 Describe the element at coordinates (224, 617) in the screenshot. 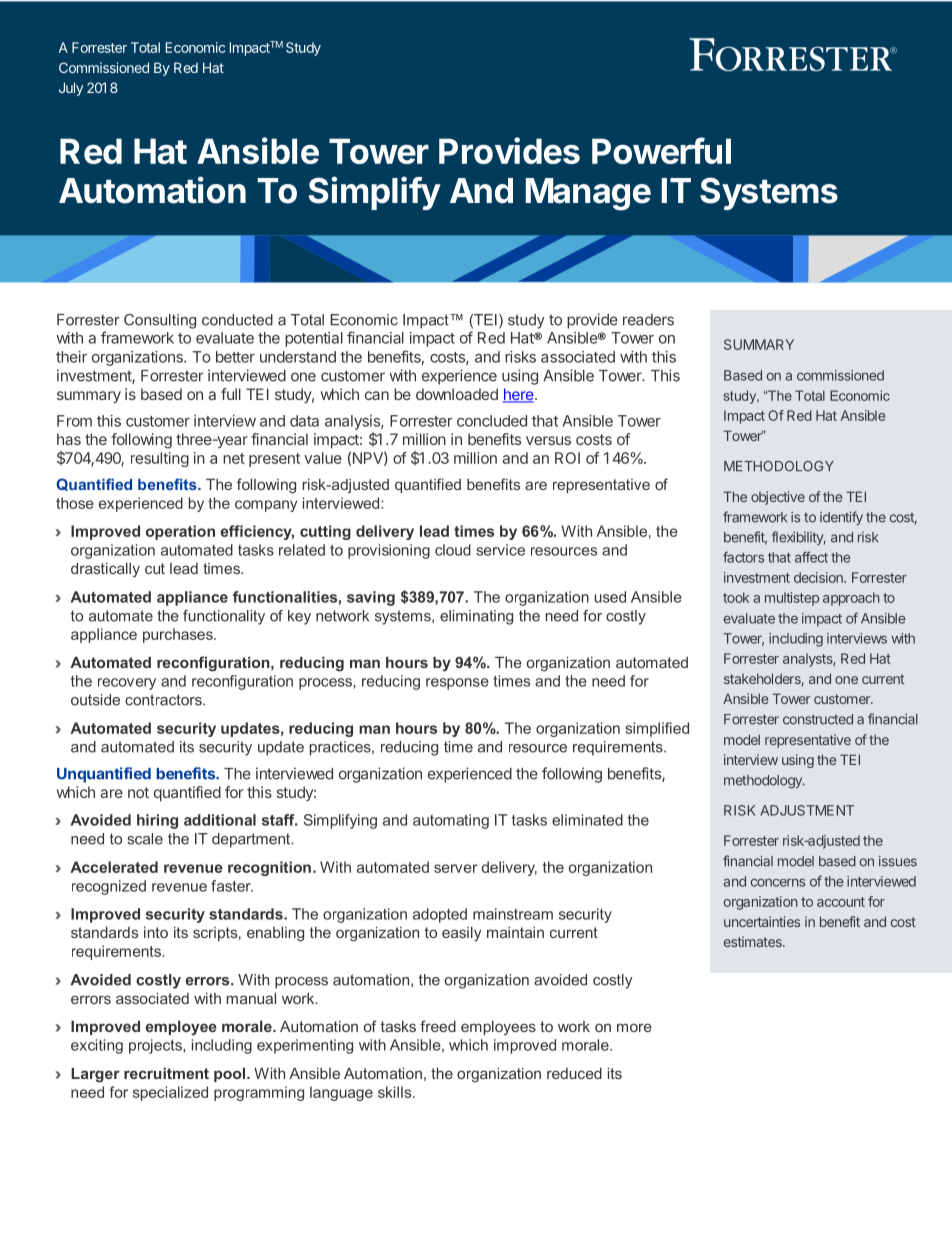

I see `functionality` at that location.
